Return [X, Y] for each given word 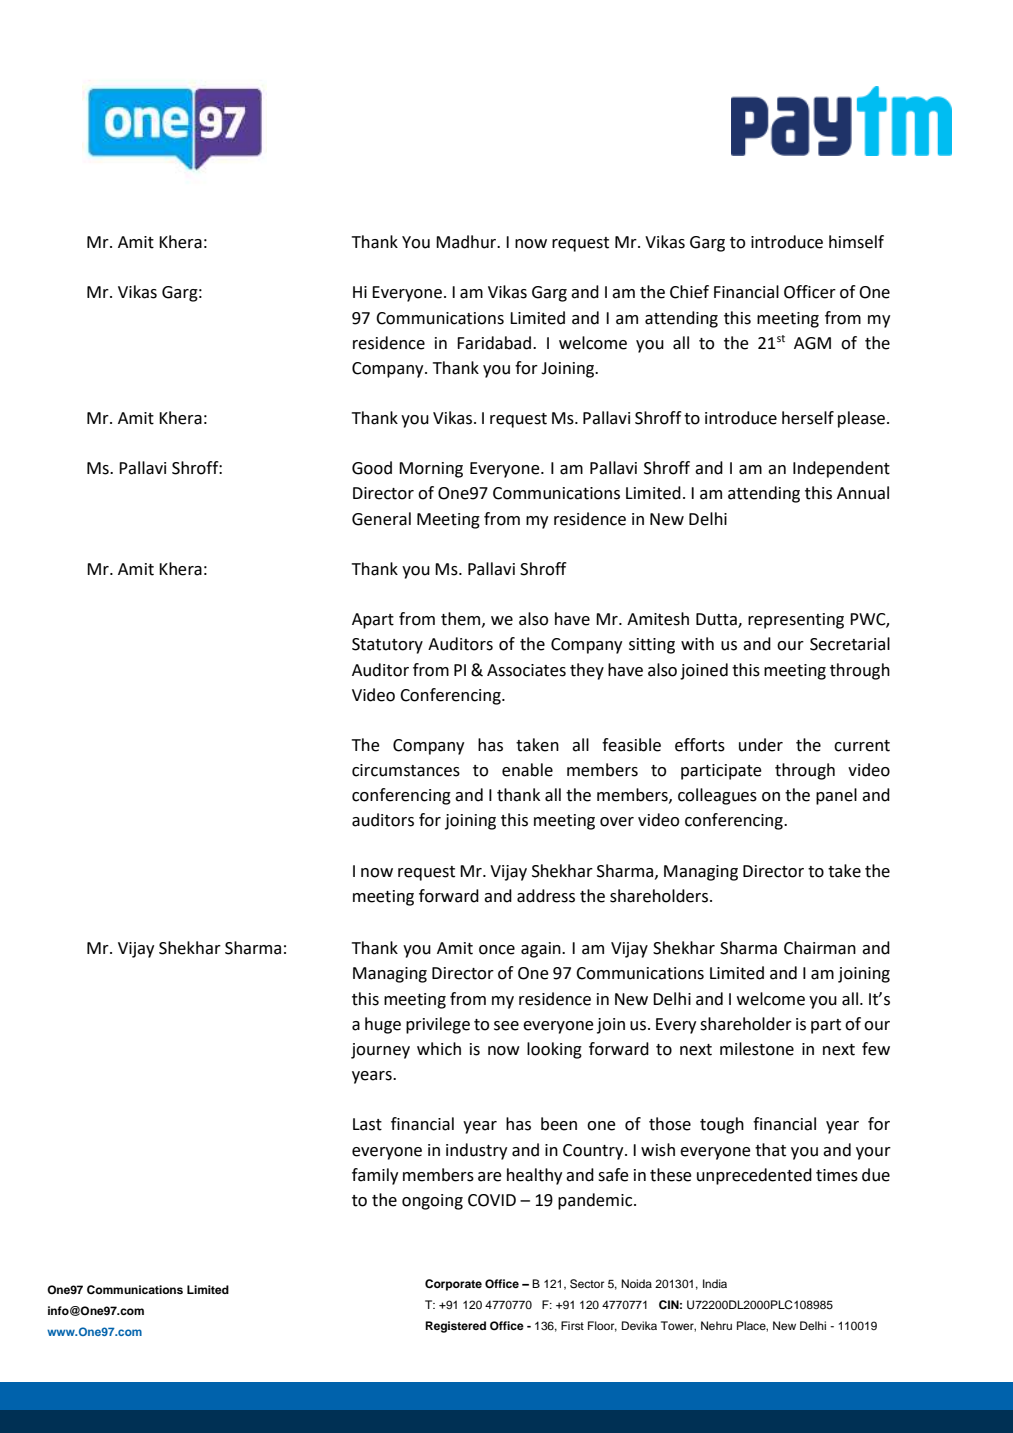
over [617, 822]
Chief [689, 292]
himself [856, 242]
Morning [431, 470]
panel [836, 796]
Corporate [453, 1285]
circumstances [406, 770]
